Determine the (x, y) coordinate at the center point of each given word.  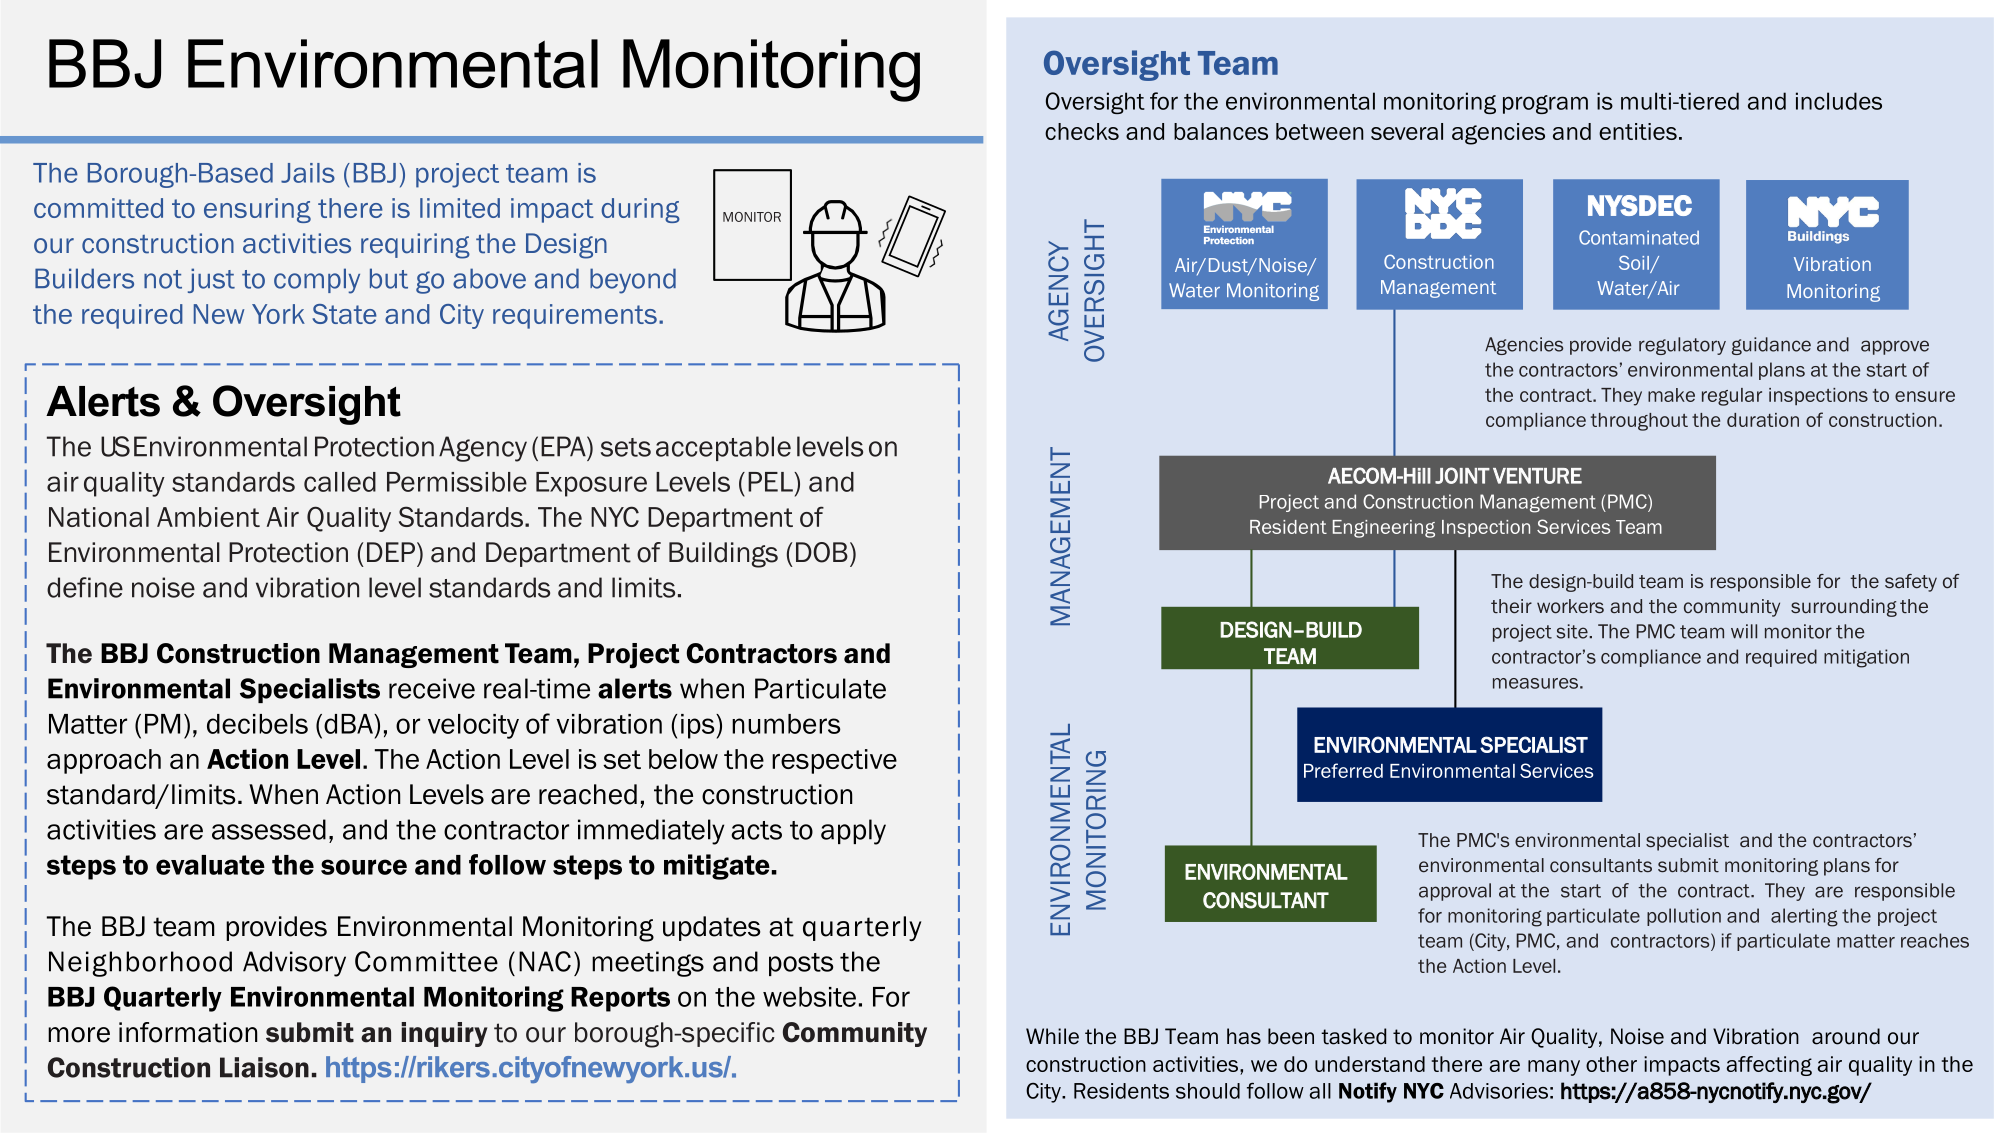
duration (1763, 420)
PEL (771, 482)
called (340, 482)
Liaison (264, 1067)
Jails (308, 173)
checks (1082, 131)
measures (1535, 683)
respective (834, 761)
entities (1638, 131)
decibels (257, 724)
